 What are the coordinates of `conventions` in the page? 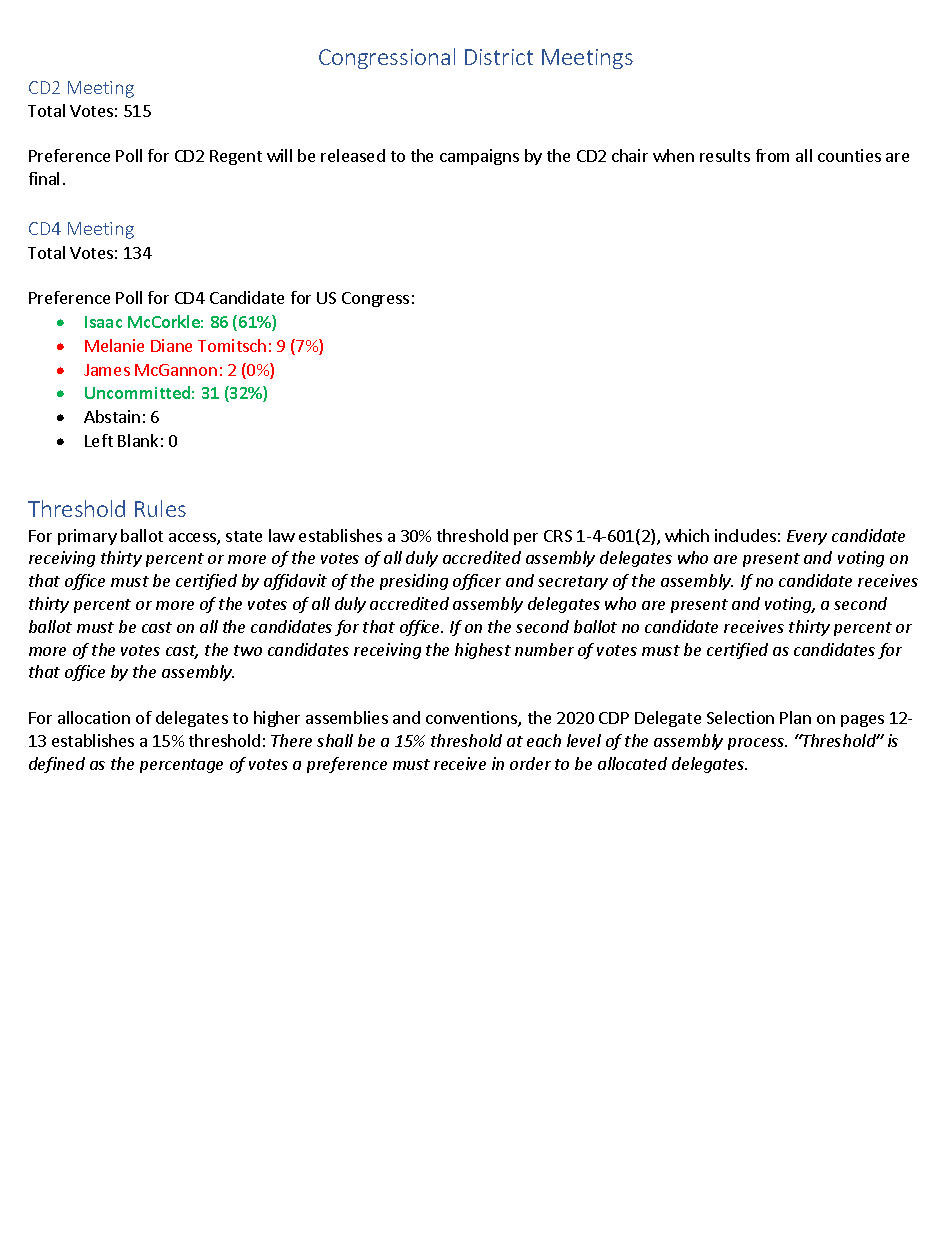 It's located at (472, 719).
